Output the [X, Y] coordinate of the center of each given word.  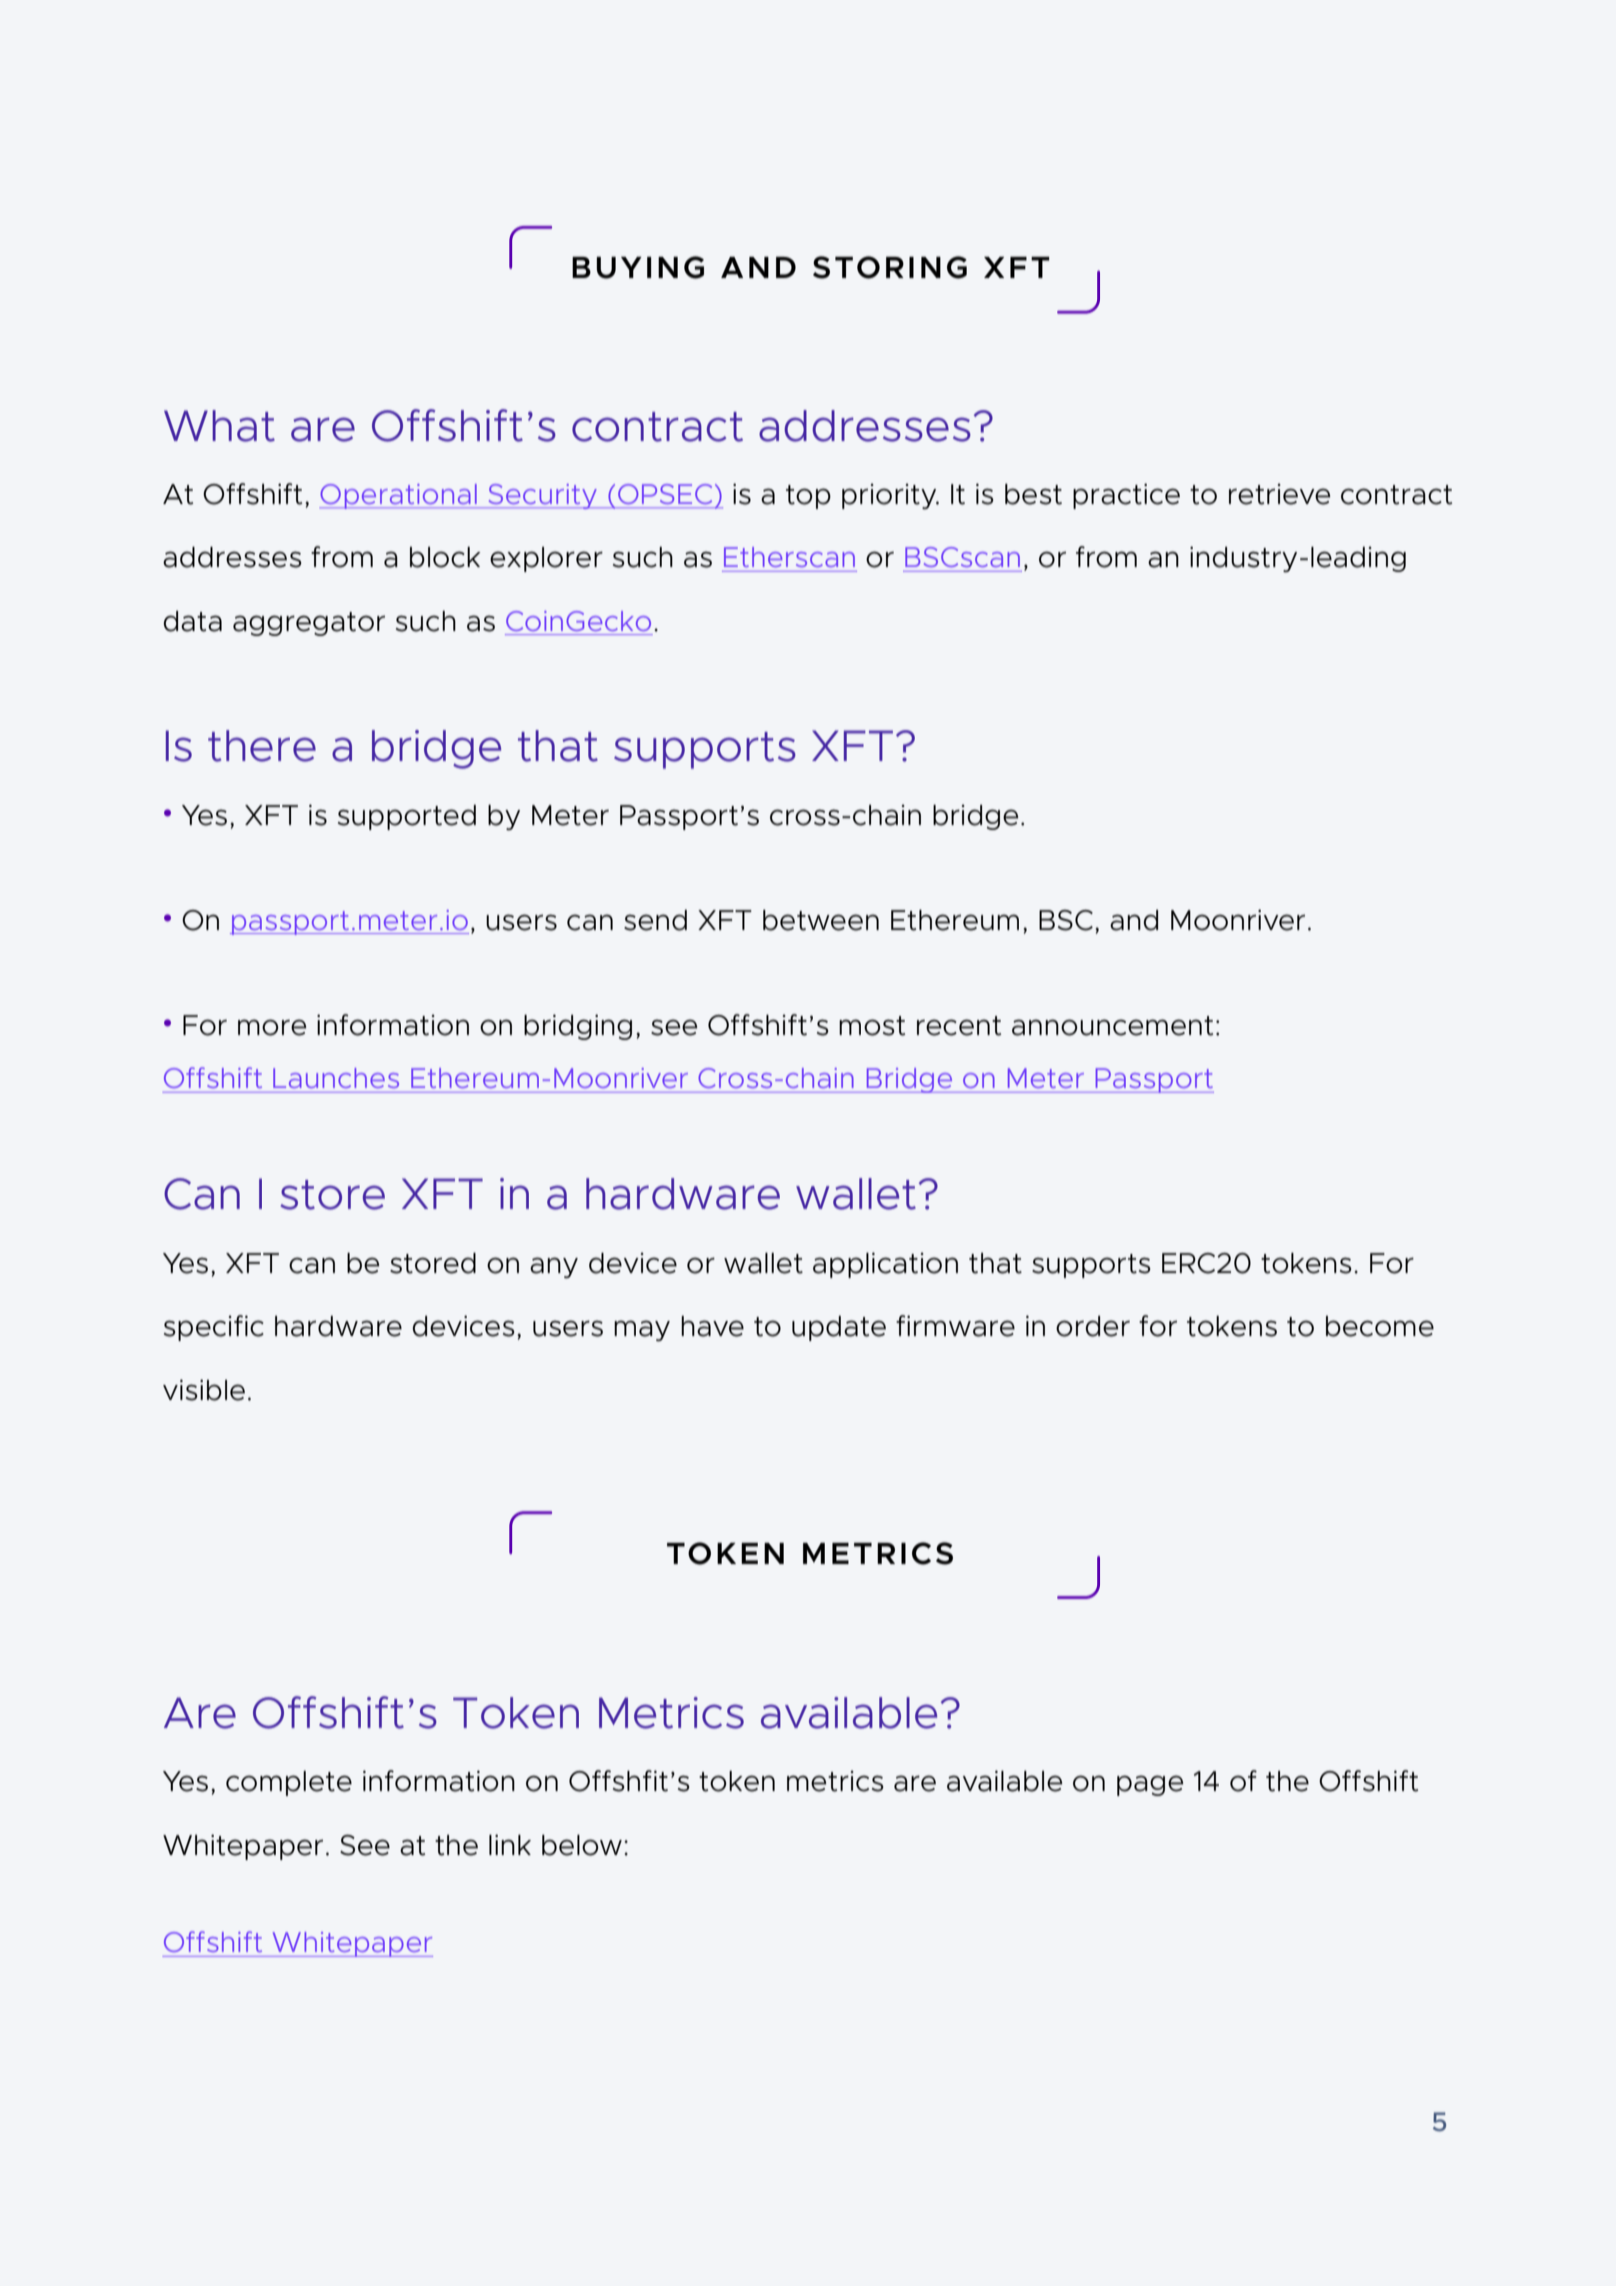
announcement [1113, 1026]
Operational [399, 496]
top [808, 497]
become [1380, 1326]
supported [407, 817]
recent [959, 1026]
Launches [336, 1078]
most [872, 1026]
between [821, 920]
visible [204, 1390]
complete [289, 1783]
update [839, 1328]
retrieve [1280, 494]
